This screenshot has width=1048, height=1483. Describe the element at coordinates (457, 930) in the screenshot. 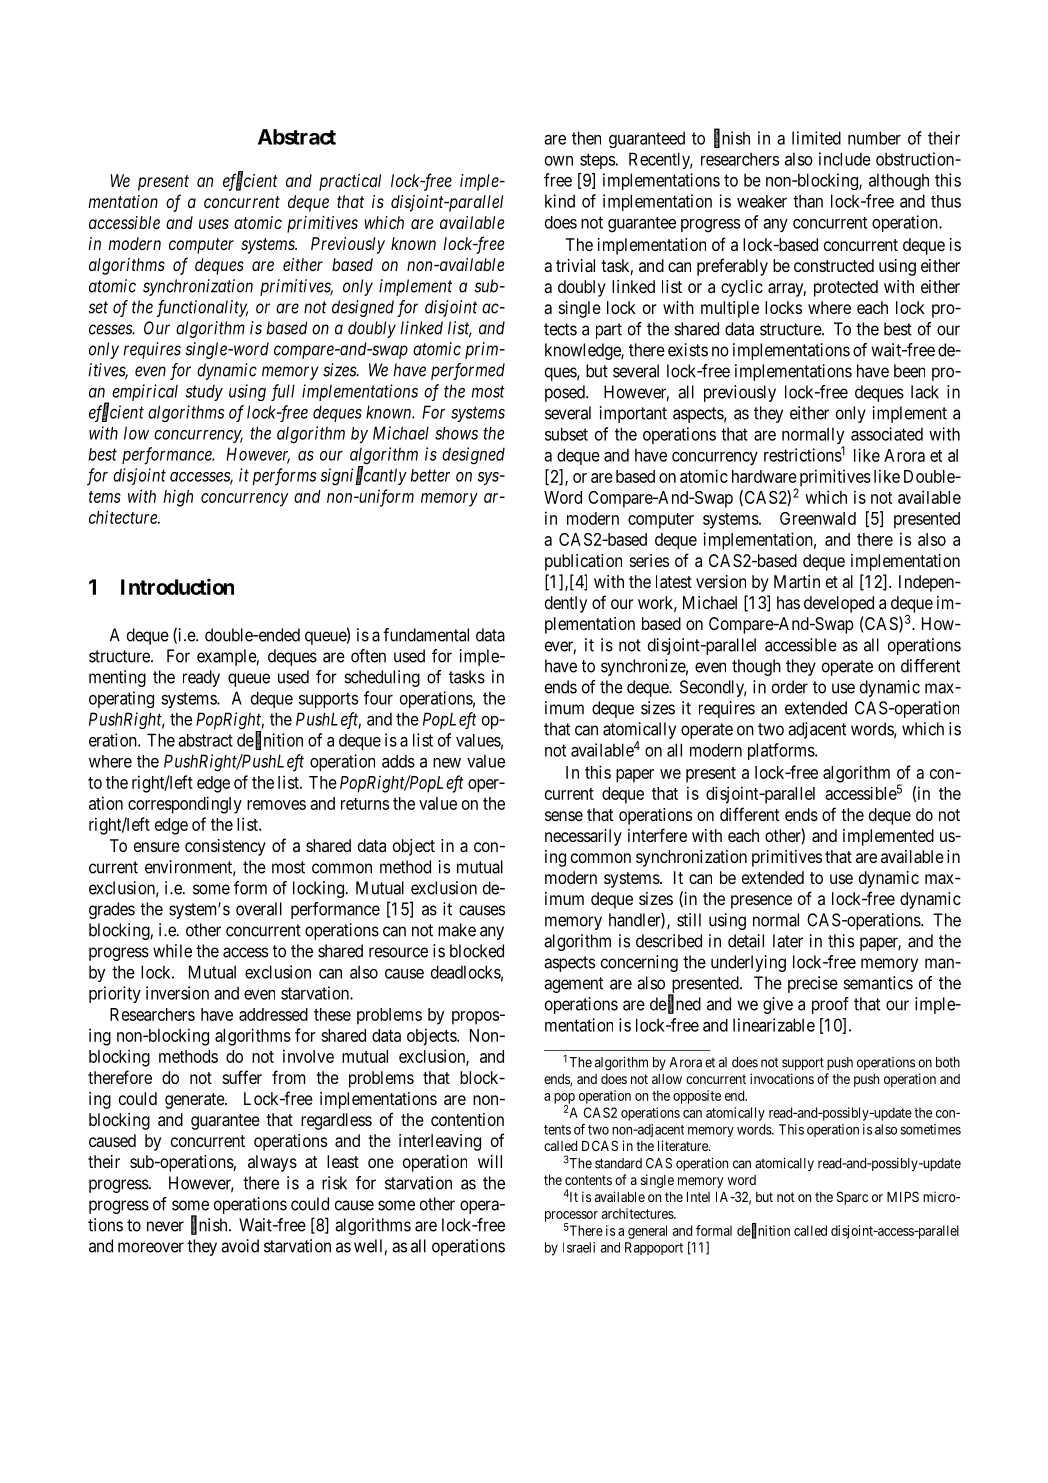

I see `make` at that location.
